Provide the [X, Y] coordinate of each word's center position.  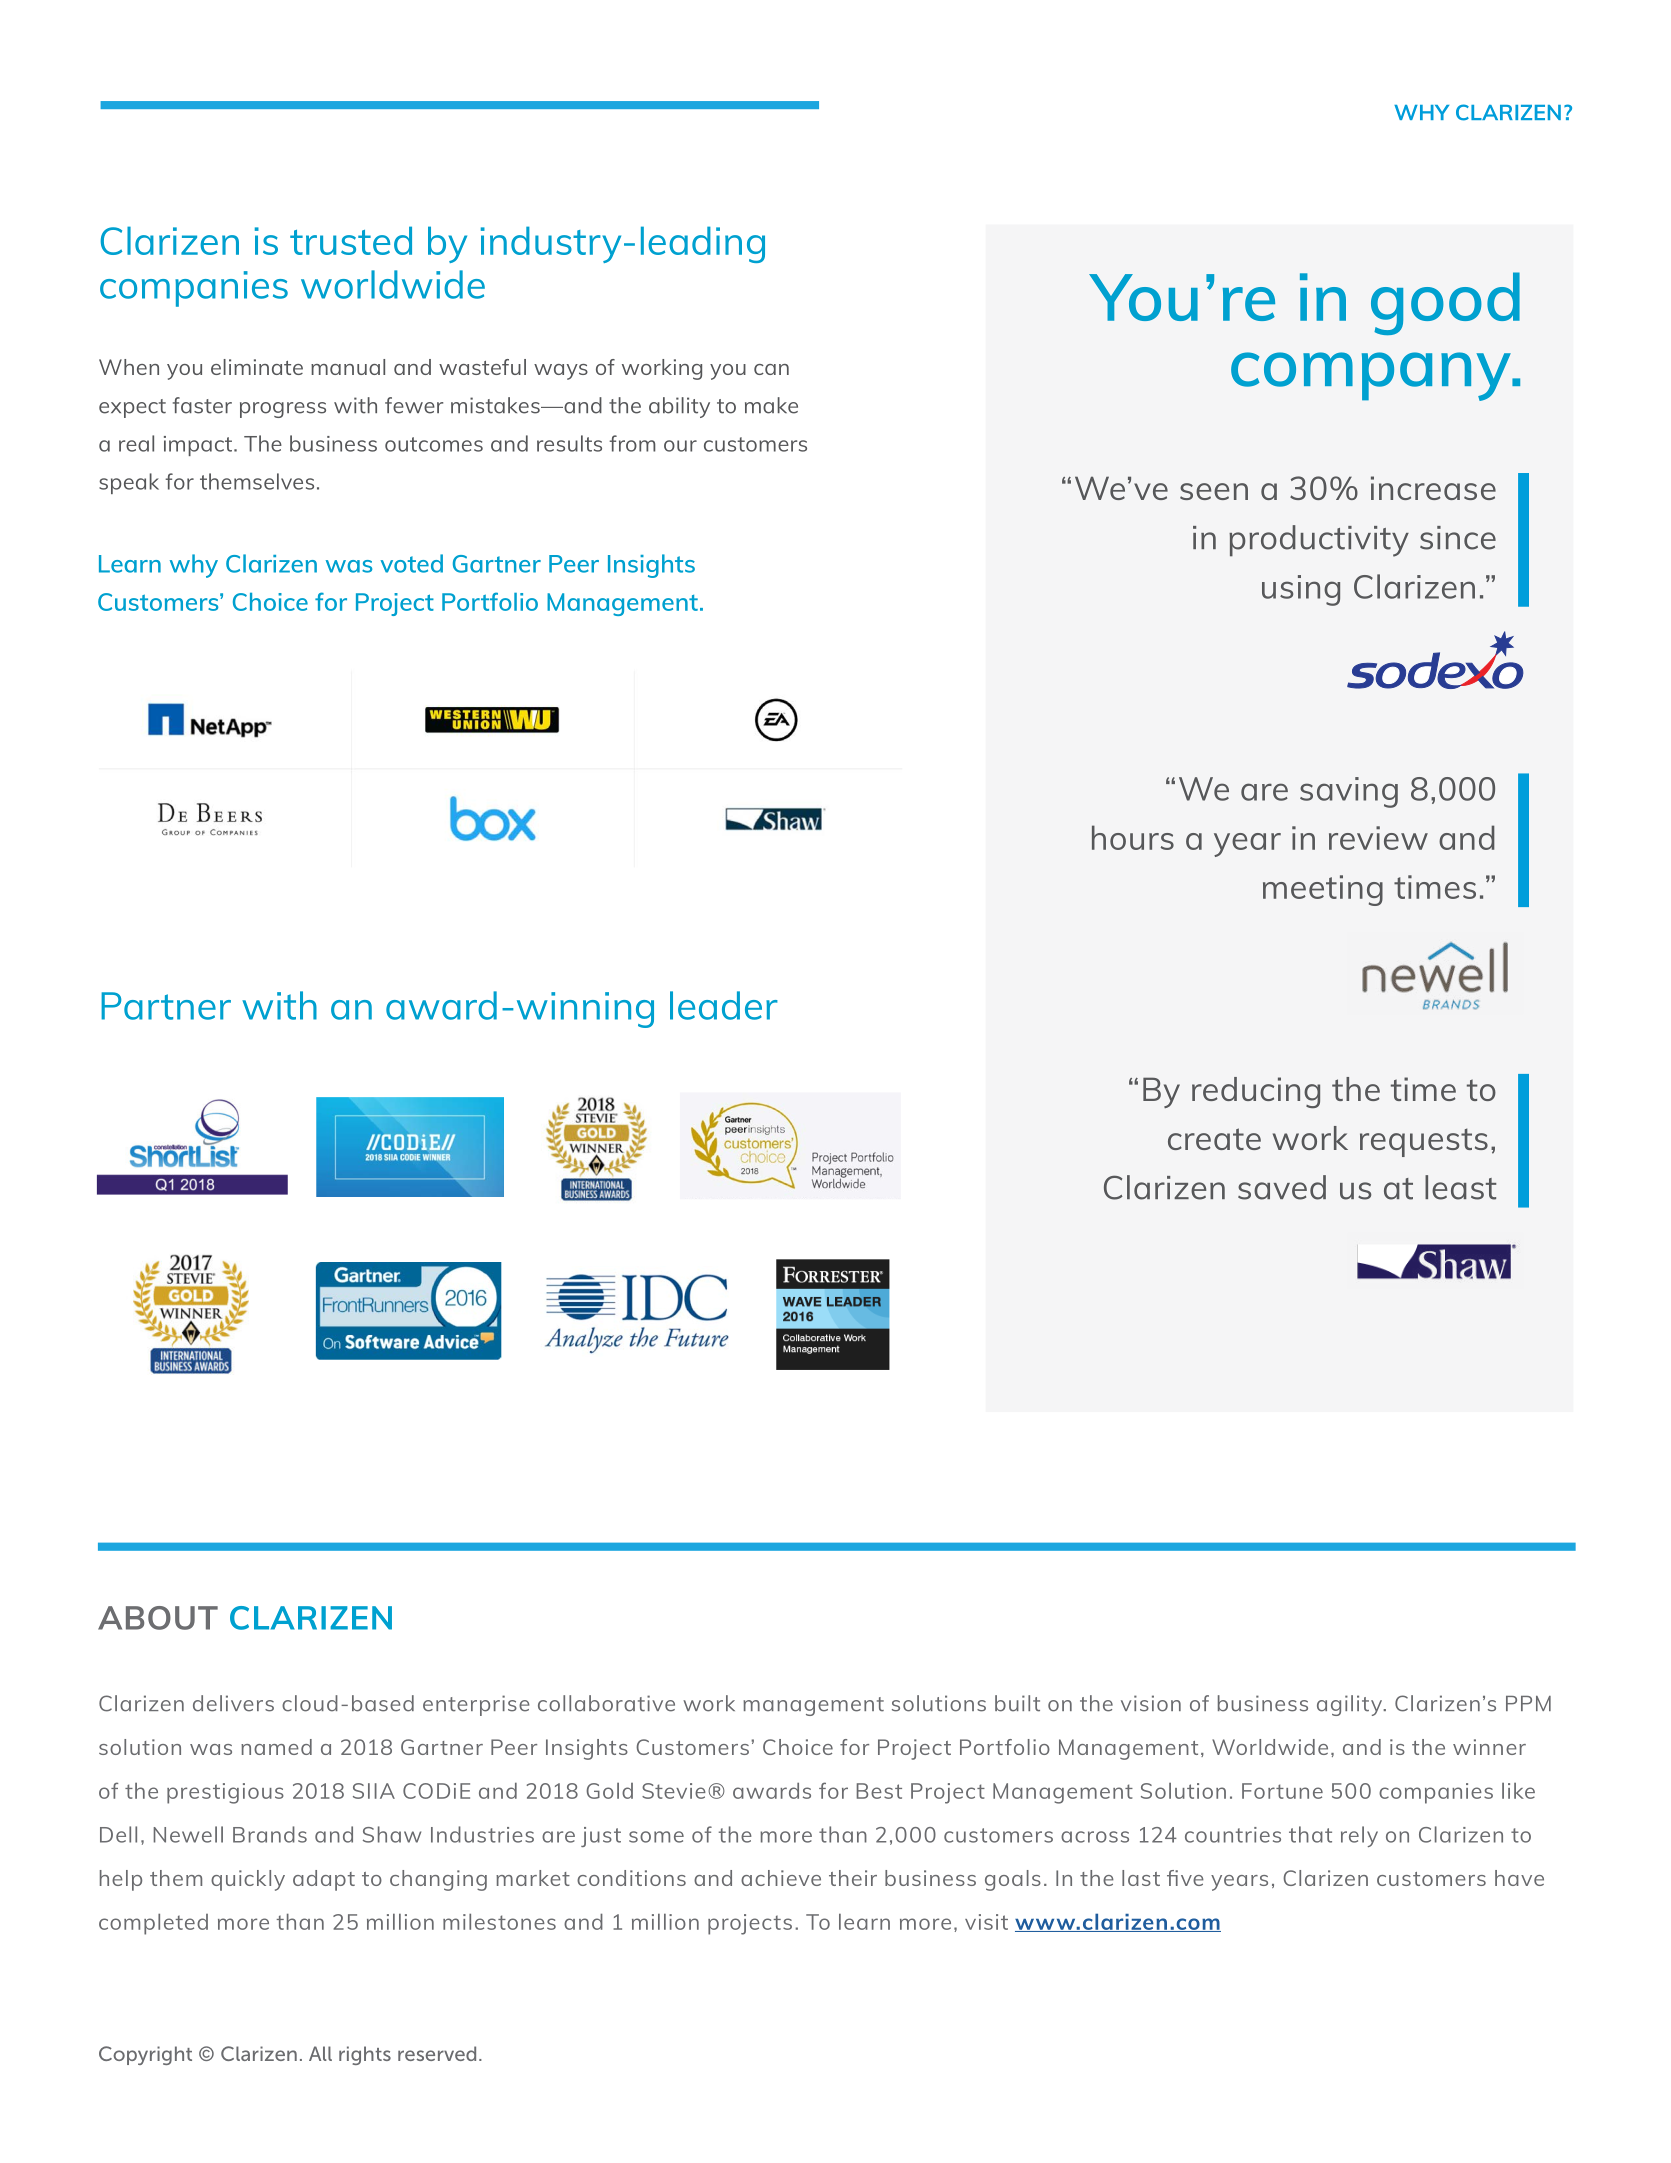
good [1445, 303]
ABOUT [158, 1618]
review [1378, 838]
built [1017, 1703]
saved [1282, 1187]
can [771, 369]
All [320, 2053]
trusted [351, 240]
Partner [166, 1006]
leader [724, 1005]
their [853, 1878]
